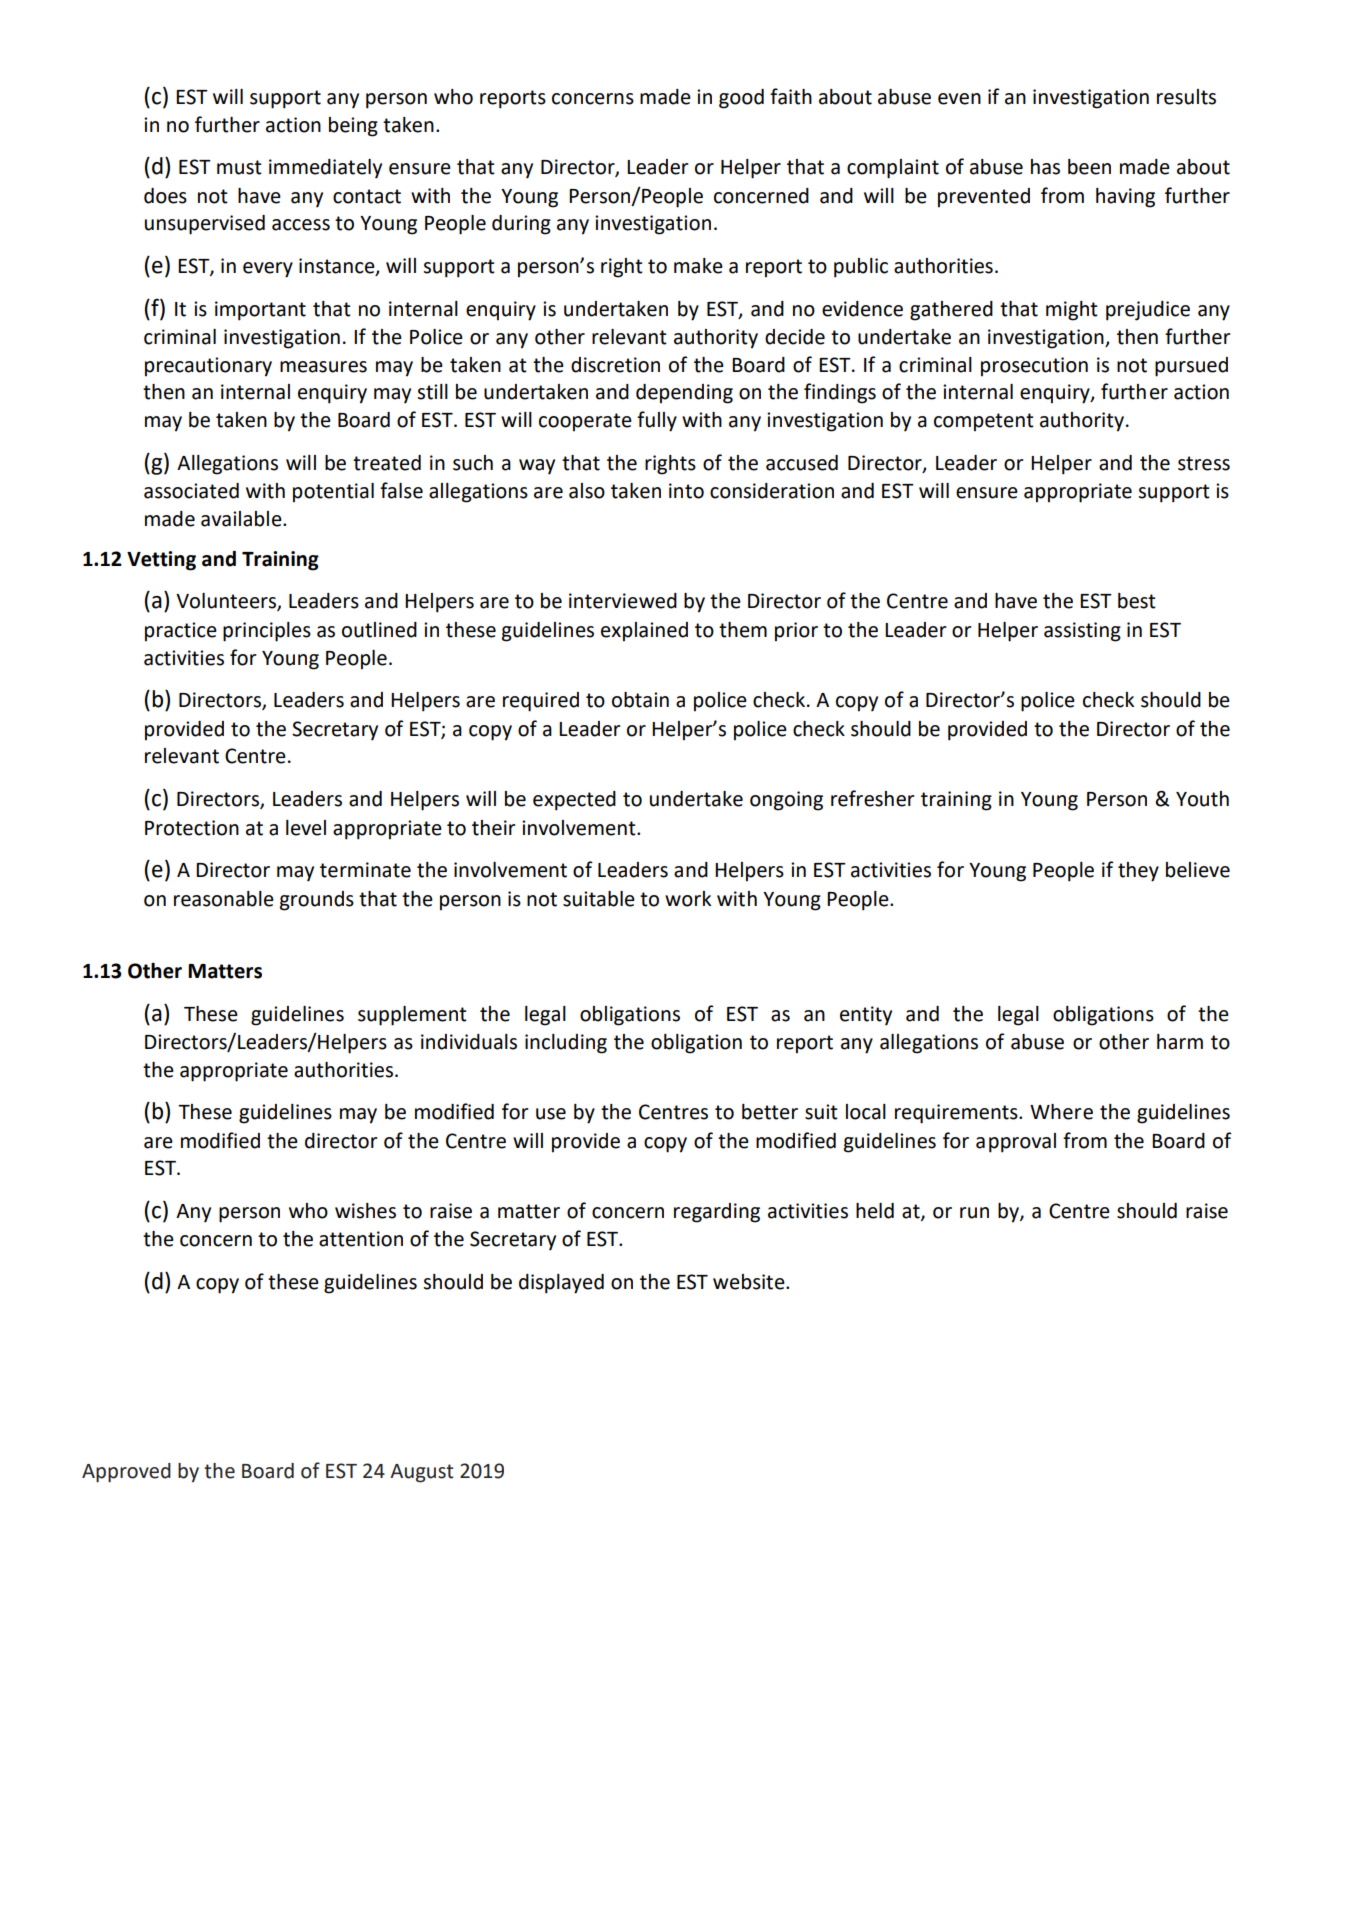 This screenshot has width=1349, height=1908. Describe the element at coordinates (1202, 799) in the screenshot. I see `Youth` at that location.
